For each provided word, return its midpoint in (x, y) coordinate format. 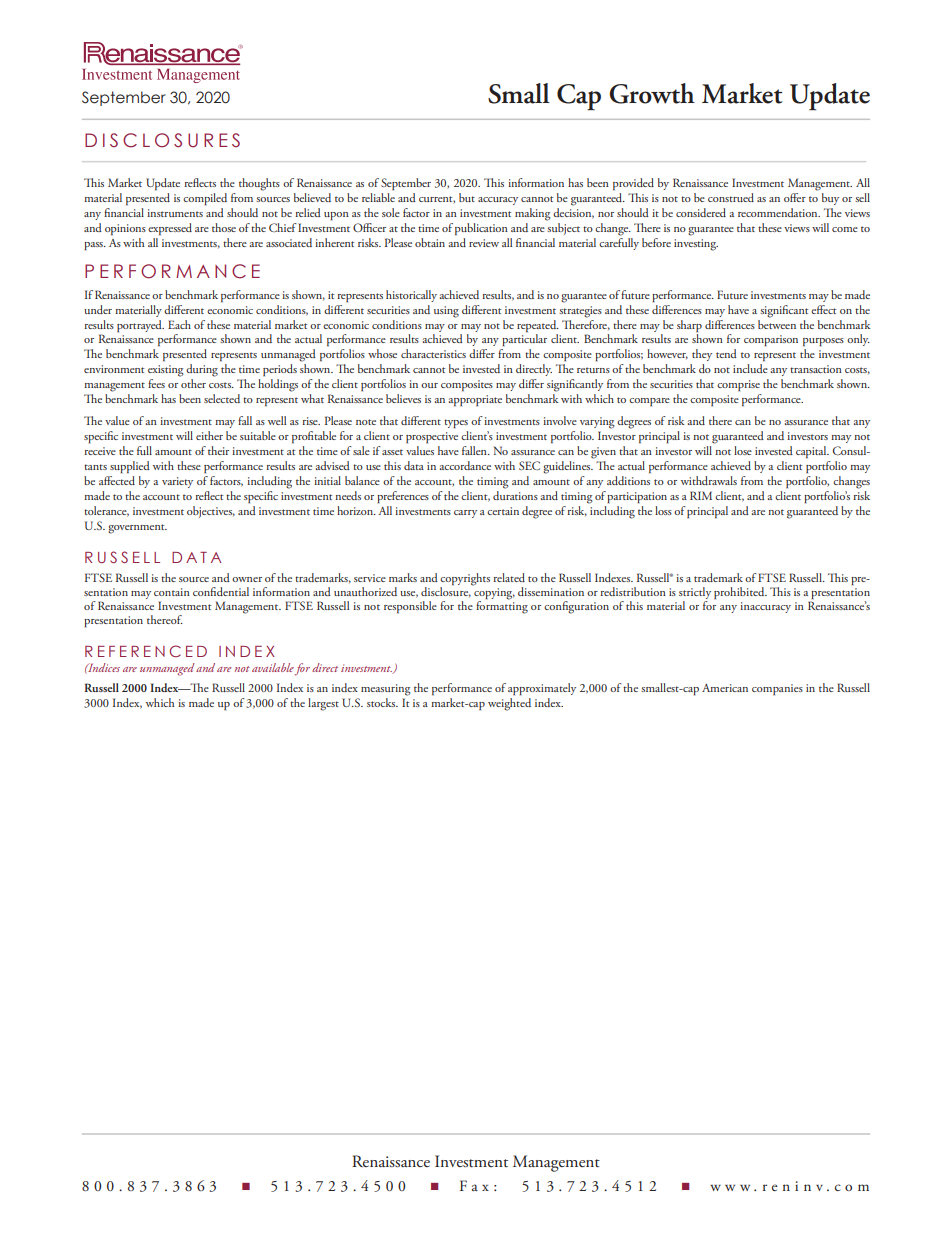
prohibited (740, 593)
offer (795, 197)
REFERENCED (146, 651)
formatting (502, 606)
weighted (509, 704)
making (532, 214)
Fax (474, 1185)
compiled (205, 199)
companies (777, 689)
